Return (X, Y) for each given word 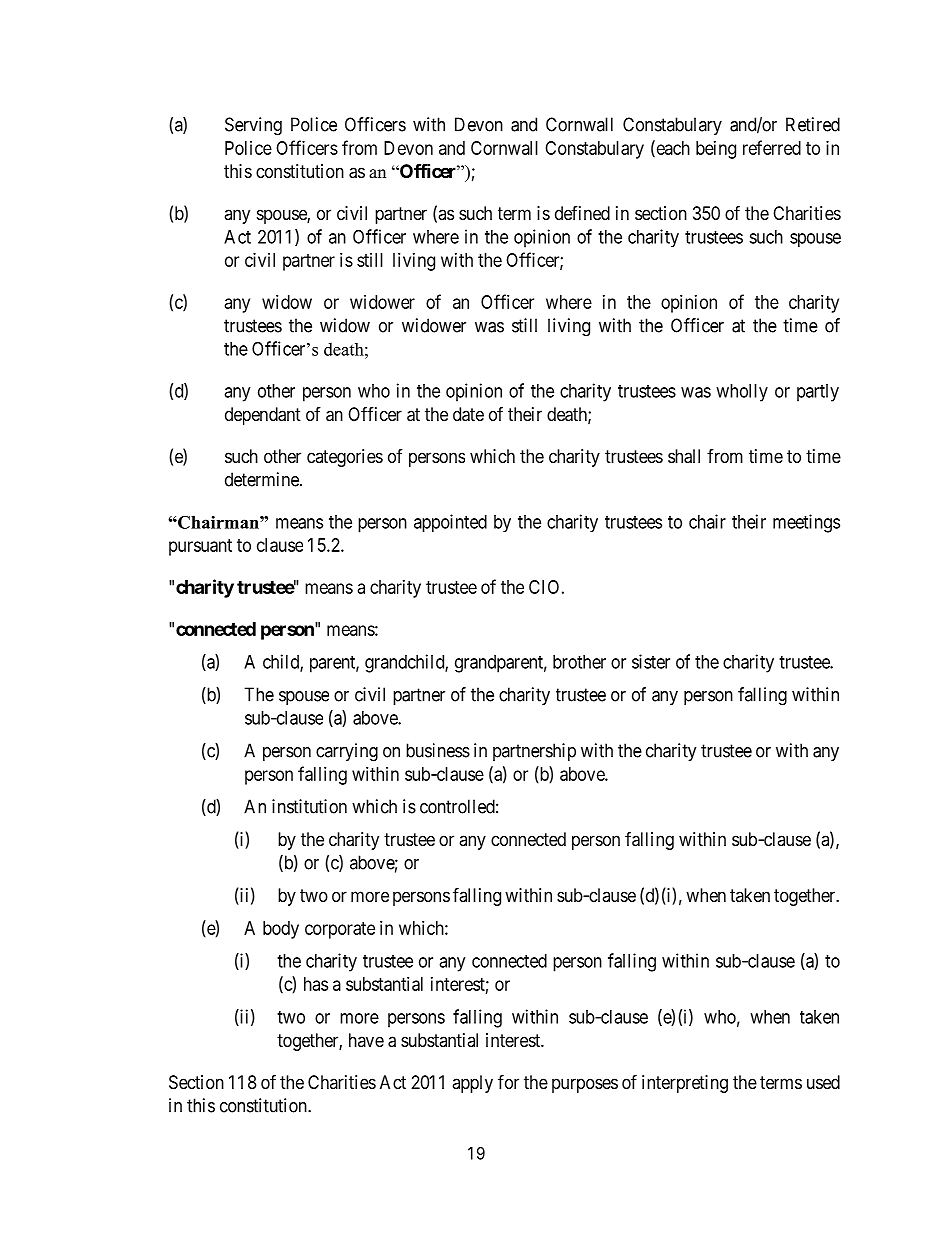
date (468, 414)
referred (772, 147)
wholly (742, 393)
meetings (806, 523)
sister (651, 661)
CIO (544, 587)
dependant (263, 416)
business (438, 750)
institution (309, 806)
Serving (253, 126)
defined (582, 213)
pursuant (200, 547)
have (366, 1040)
